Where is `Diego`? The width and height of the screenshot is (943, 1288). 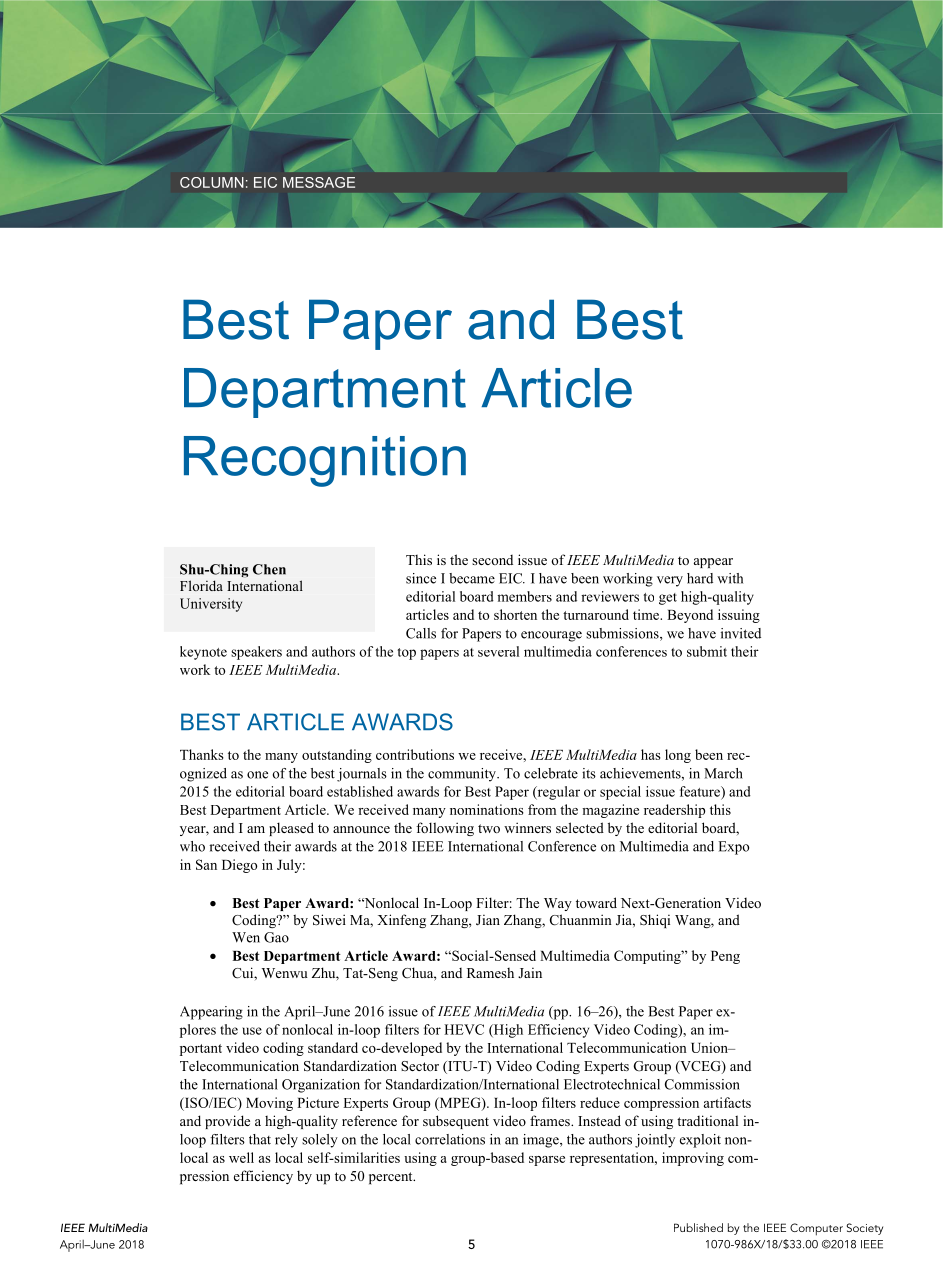 Diego is located at coordinates (239, 866).
